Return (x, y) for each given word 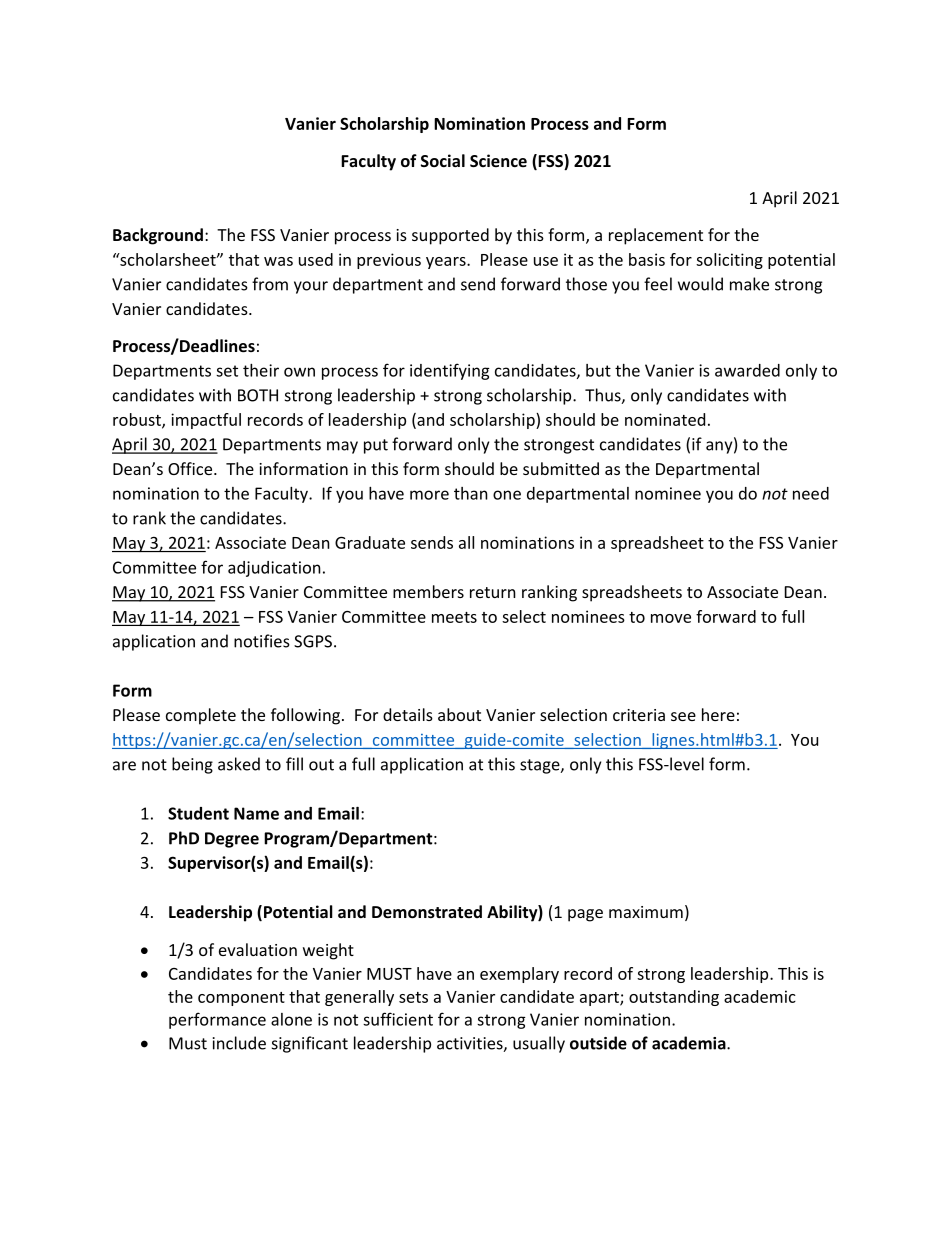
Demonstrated (427, 911)
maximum (646, 912)
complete (201, 716)
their (261, 370)
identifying (450, 371)
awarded (747, 370)
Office (191, 468)
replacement (656, 236)
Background (158, 236)
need (811, 493)
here (718, 714)
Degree (232, 840)
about (459, 714)
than (471, 493)
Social (443, 160)
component (241, 999)
